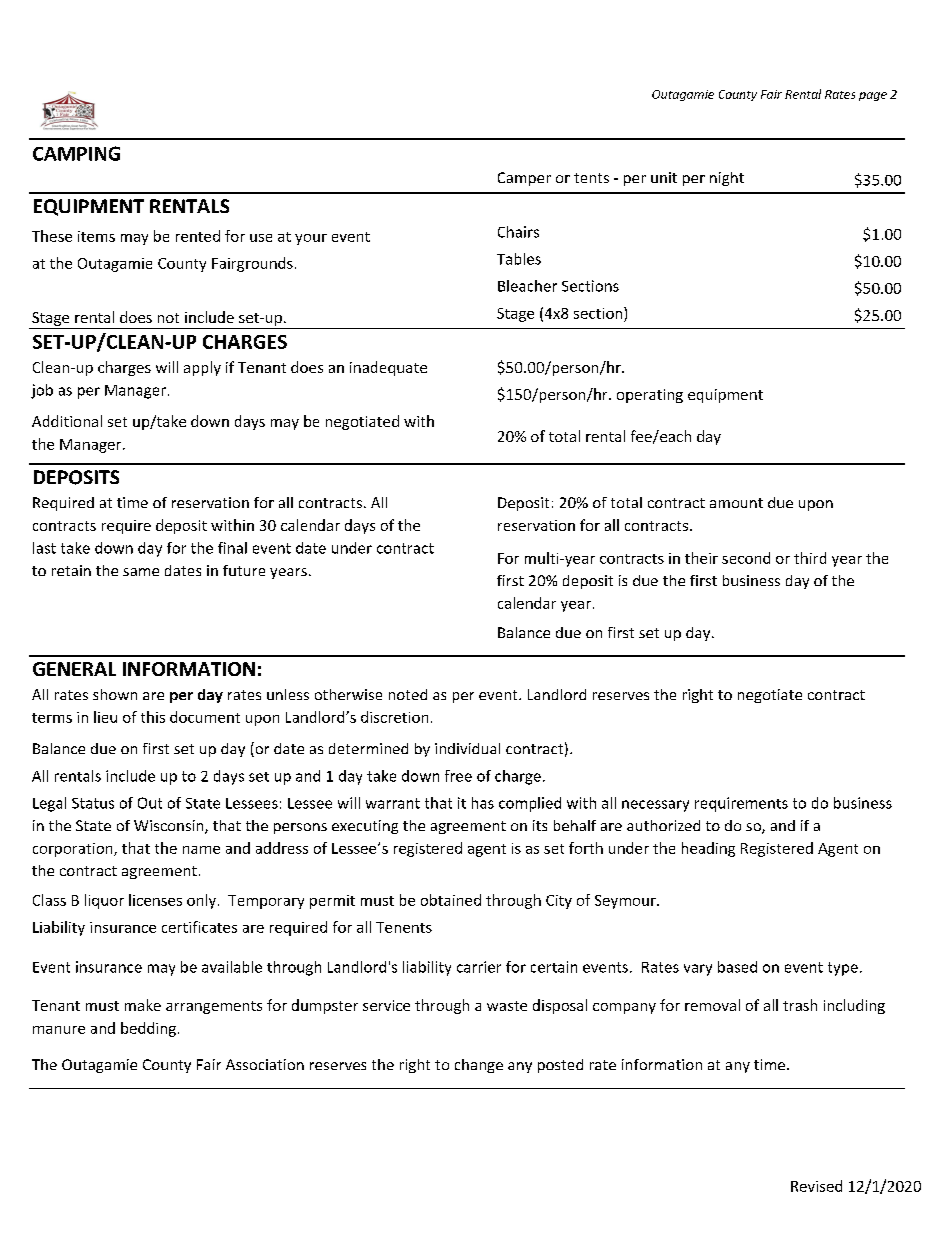 Image resolution: width=952 pixels, height=1233 pixels. Describe the element at coordinates (76, 153) in the page. I see `CAMPING` at that location.
